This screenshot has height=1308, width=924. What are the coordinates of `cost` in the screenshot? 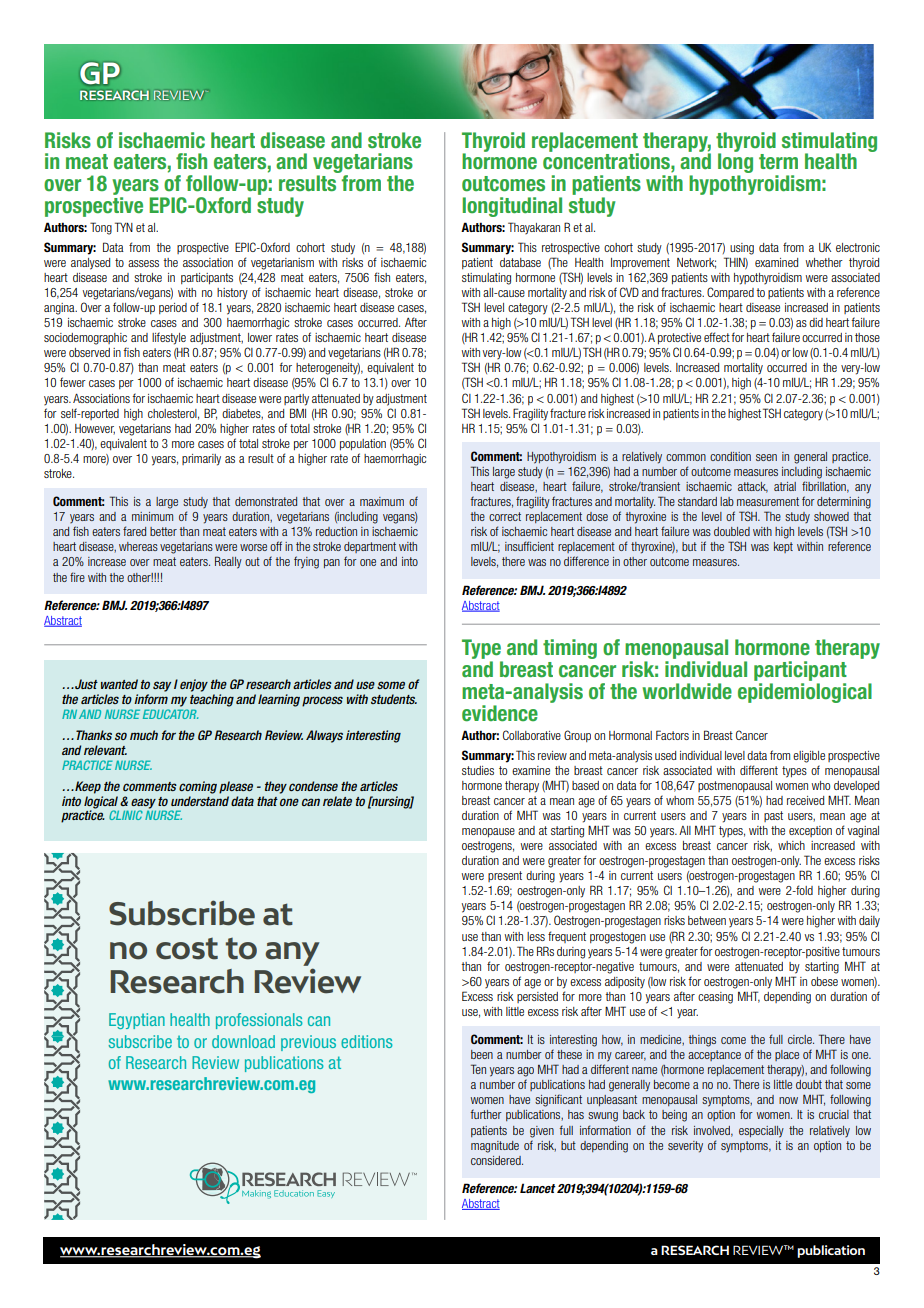 It's located at (187, 949).
